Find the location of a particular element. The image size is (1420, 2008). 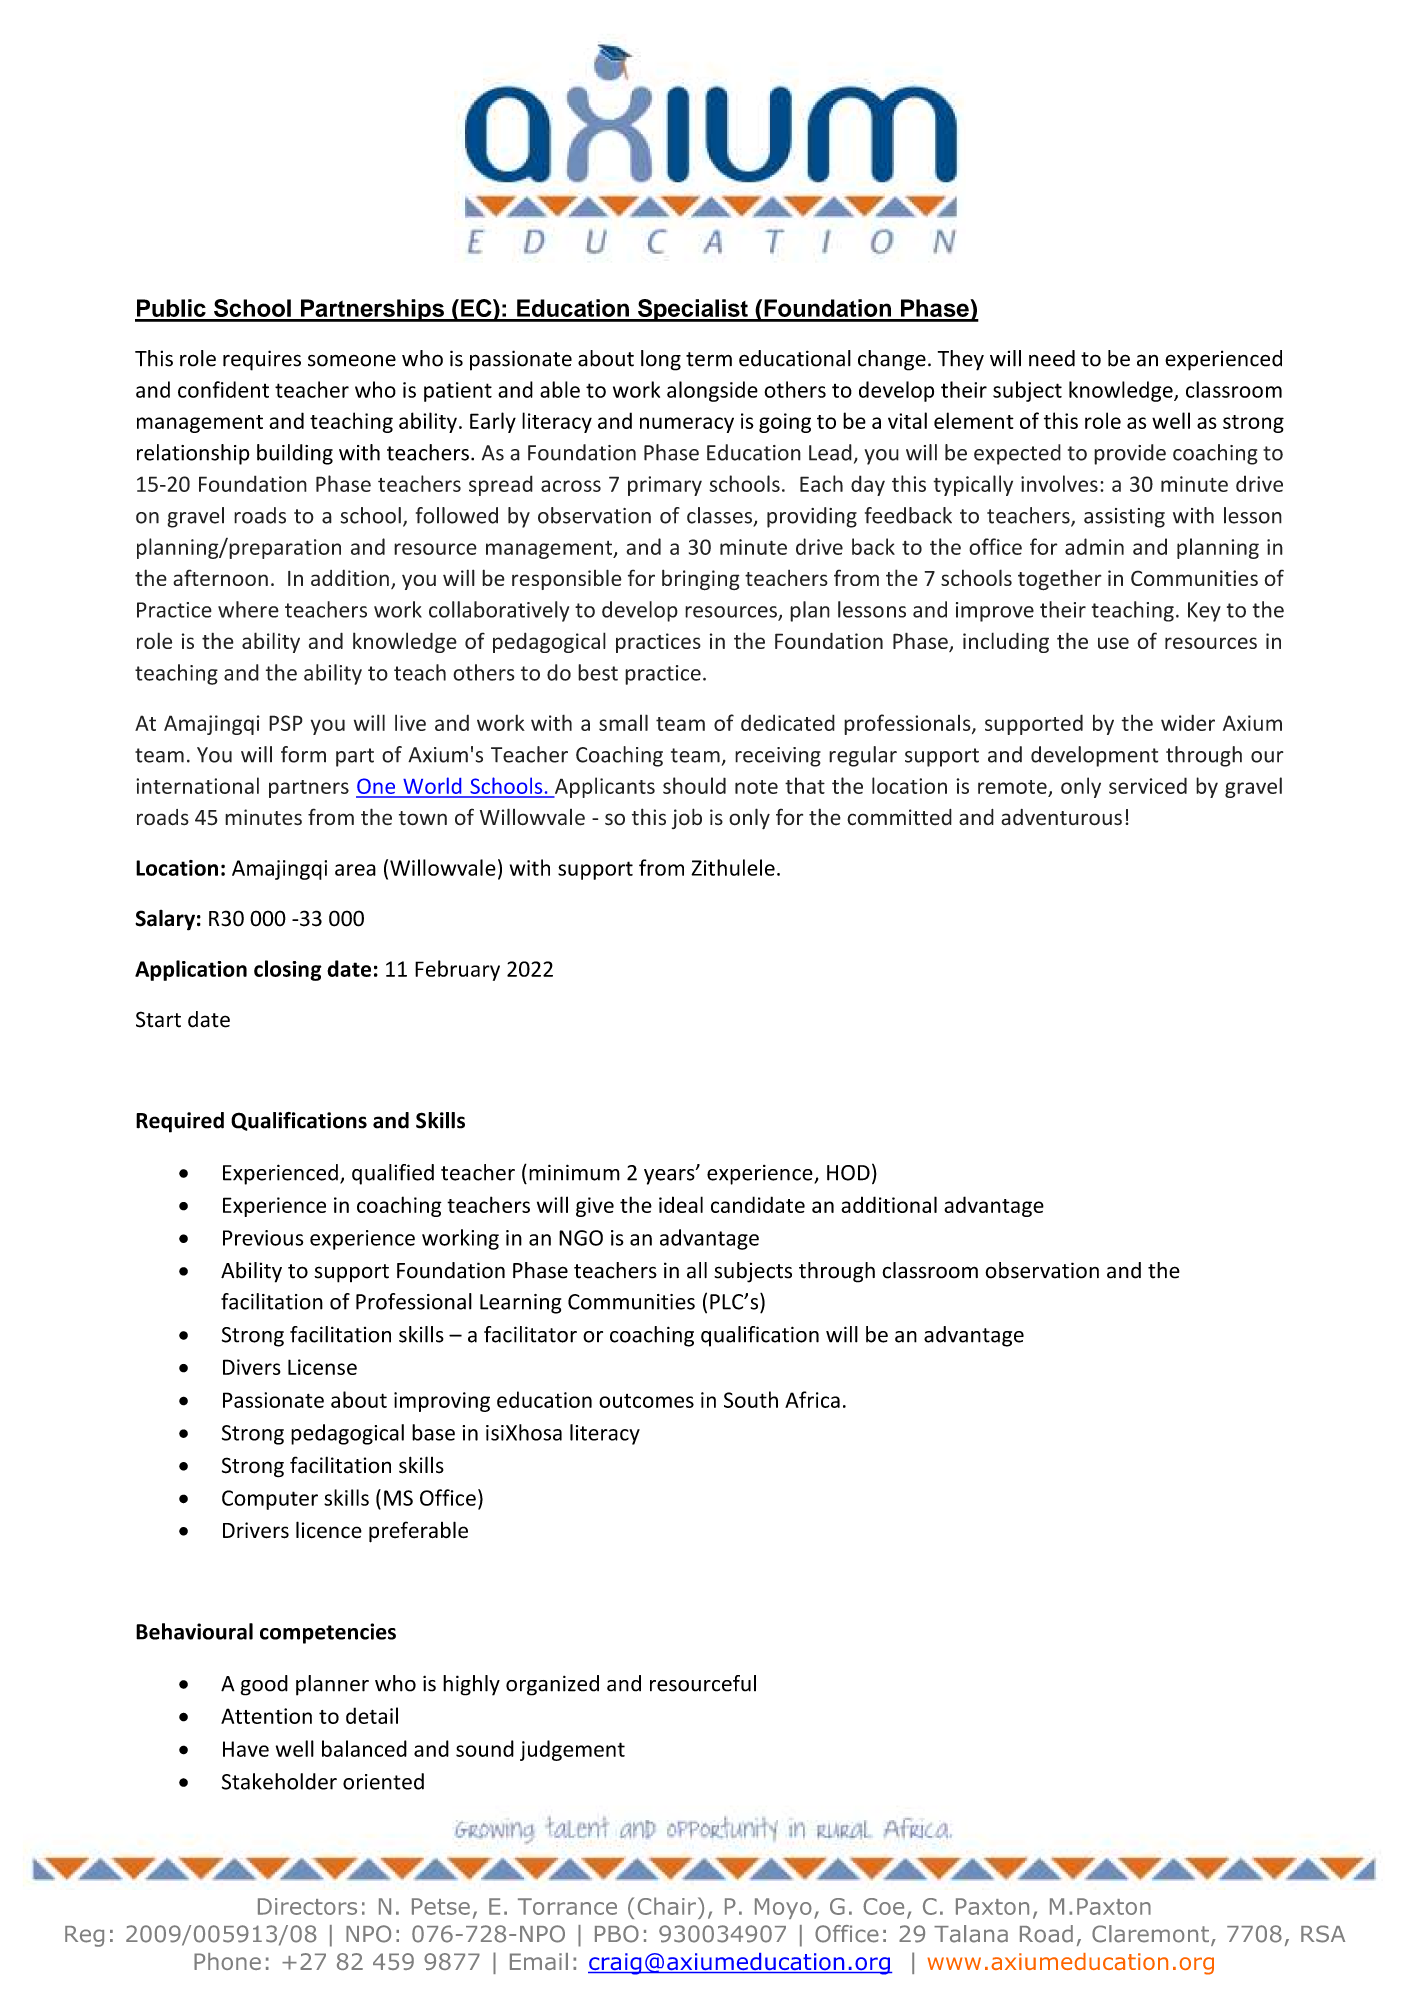

receiving is located at coordinates (778, 757).
